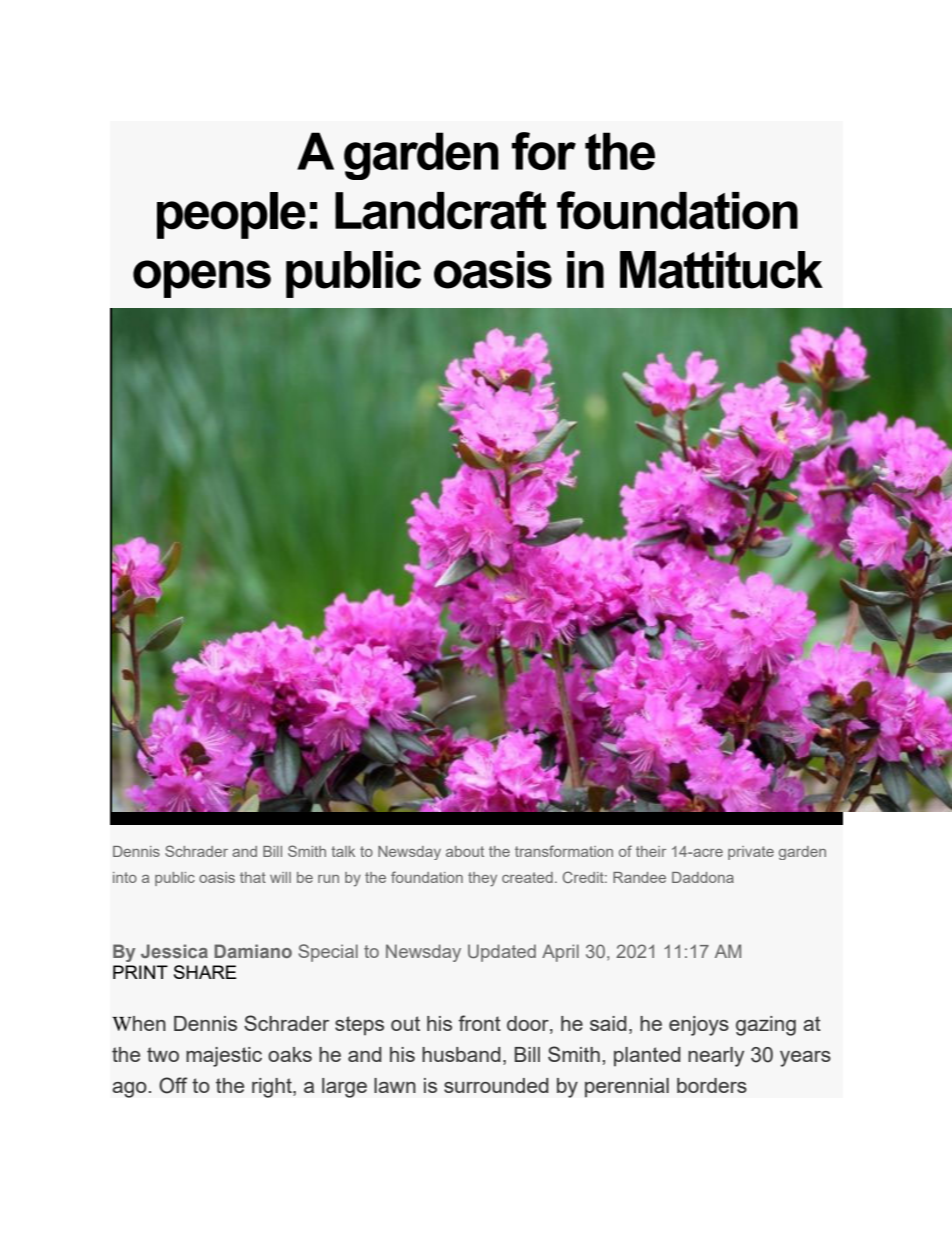  What do you see at coordinates (482, 879) in the page?
I see `they` at bounding box center [482, 879].
